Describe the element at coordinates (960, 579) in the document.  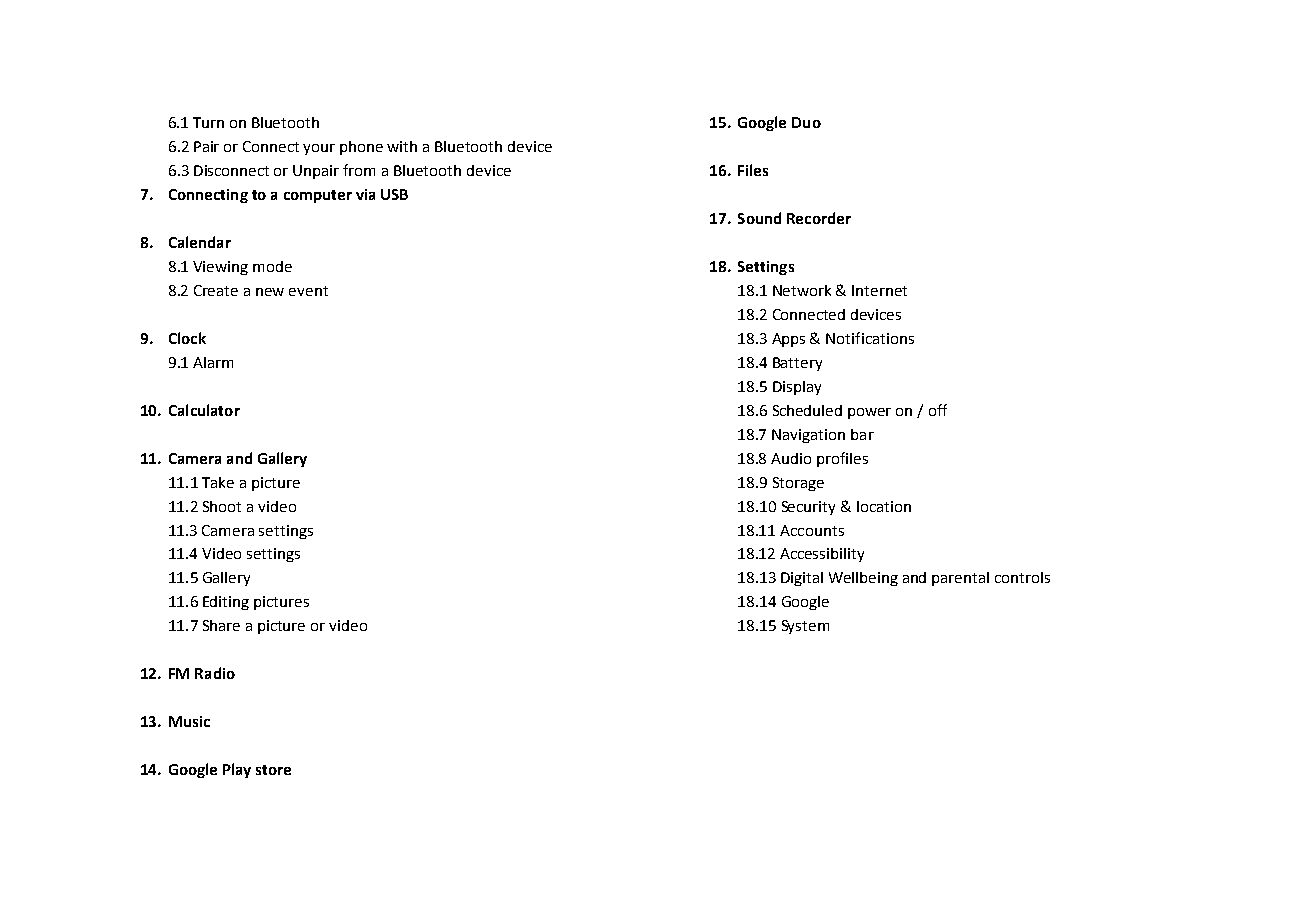
I see `parental` at that location.
